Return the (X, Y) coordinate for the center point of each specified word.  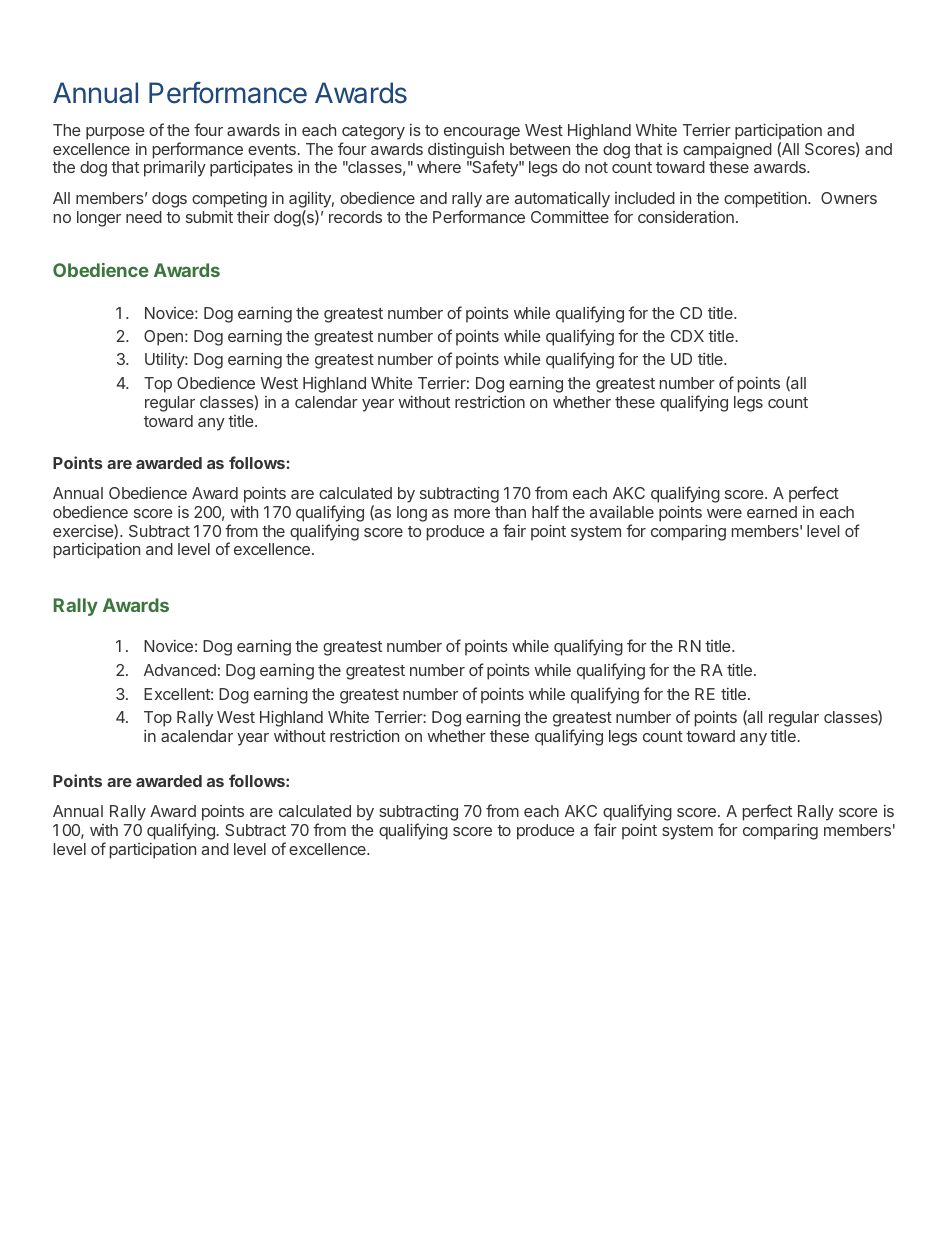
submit (209, 217)
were (724, 513)
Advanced (180, 670)
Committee (570, 217)
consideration (686, 216)
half (545, 511)
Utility (165, 360)
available (622, 511)
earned (772, 512)
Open (163, 338)
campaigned (727, 150)
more (472, 513)
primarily (175, 168)
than (510, 512)
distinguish (466, 152)
